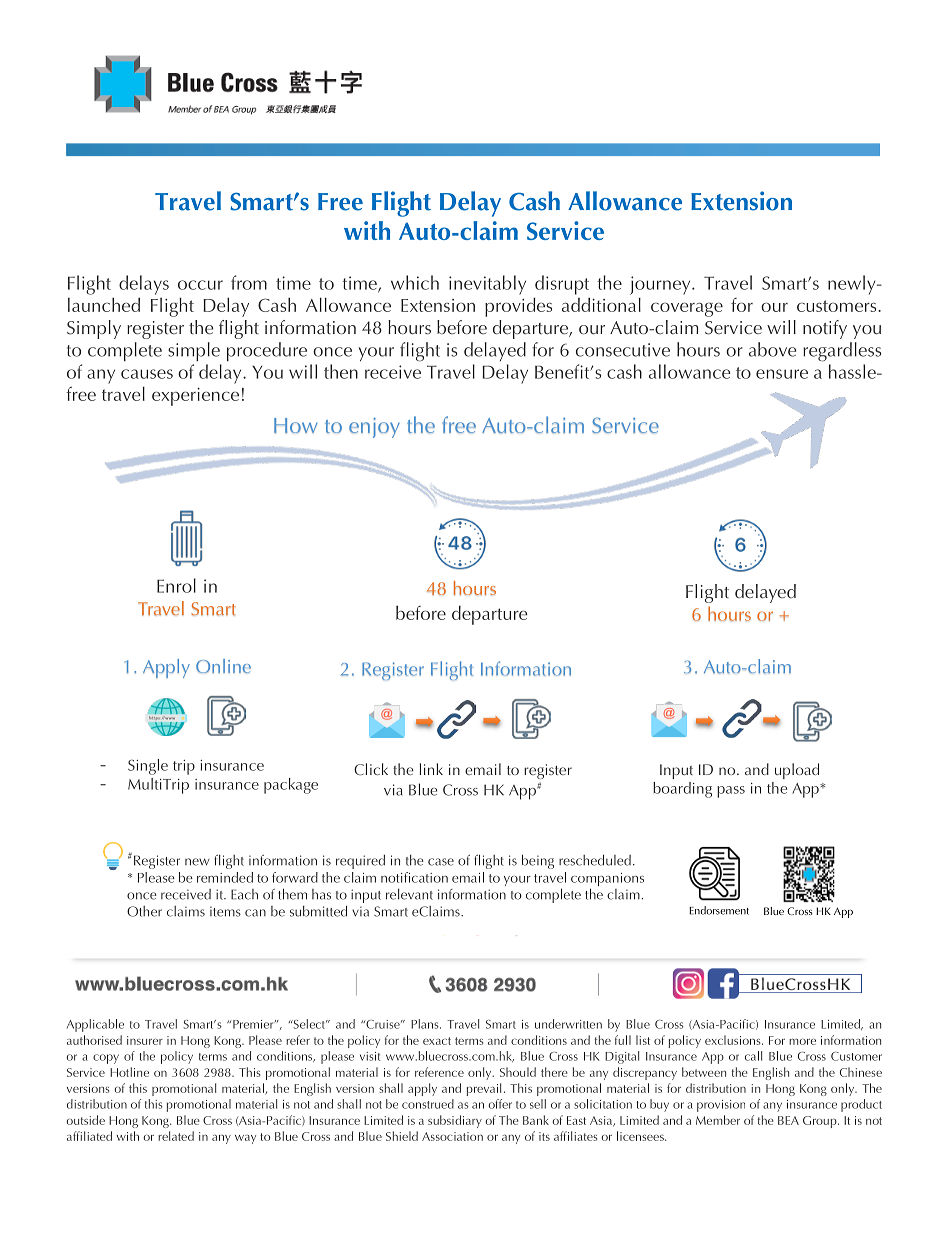 The width and height of the screenshot is (952, 1233). Describe the element at coordinates (825, 329) in the screenshot. I see `notify` at that location.
